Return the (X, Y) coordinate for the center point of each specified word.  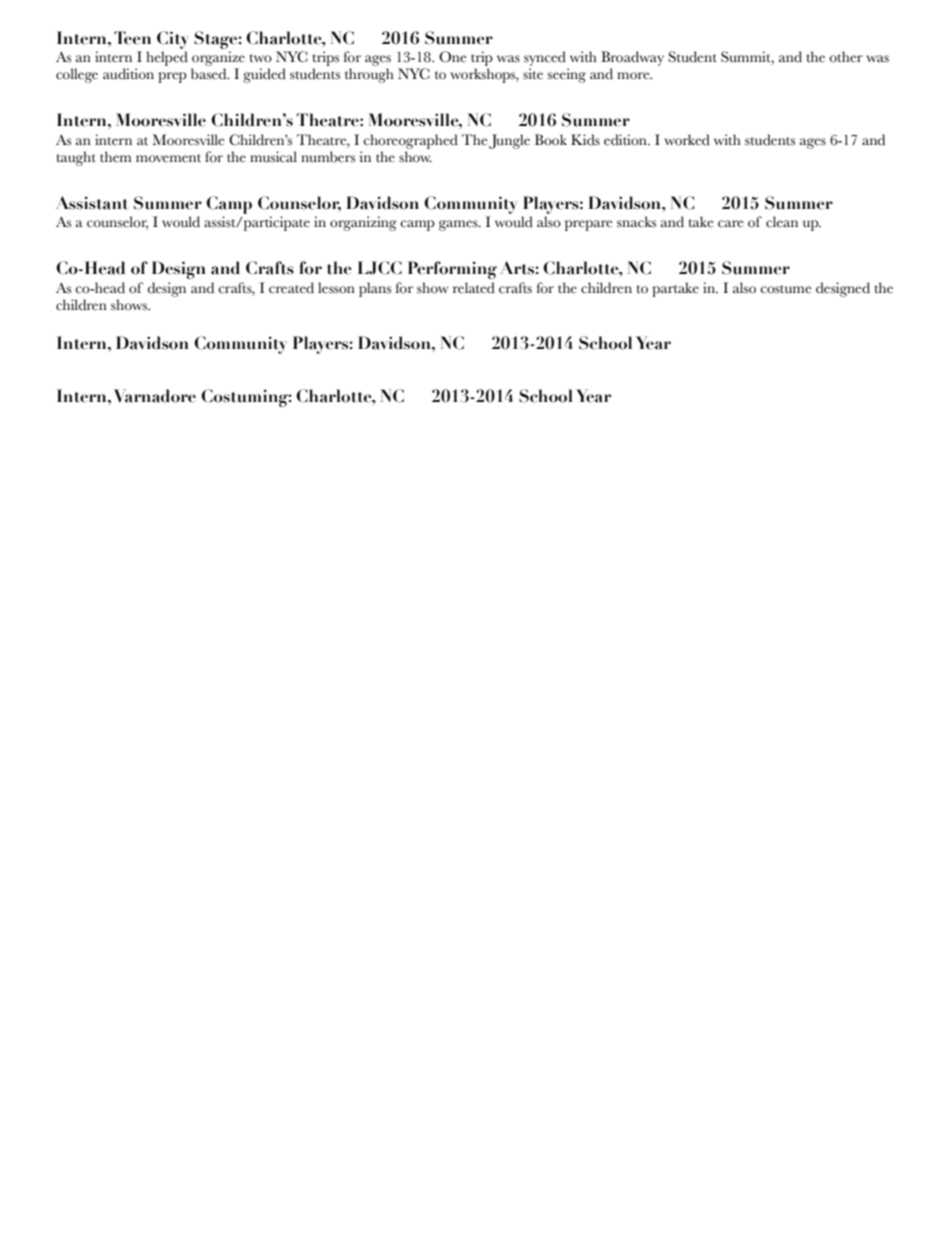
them (116, 157)
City (173, 40)
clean (782, 222)
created (291, 288)
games (459, 225)
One (453, 57)
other (846, 57)
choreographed (410, 141)
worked (687, 140)
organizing (363, 223)
